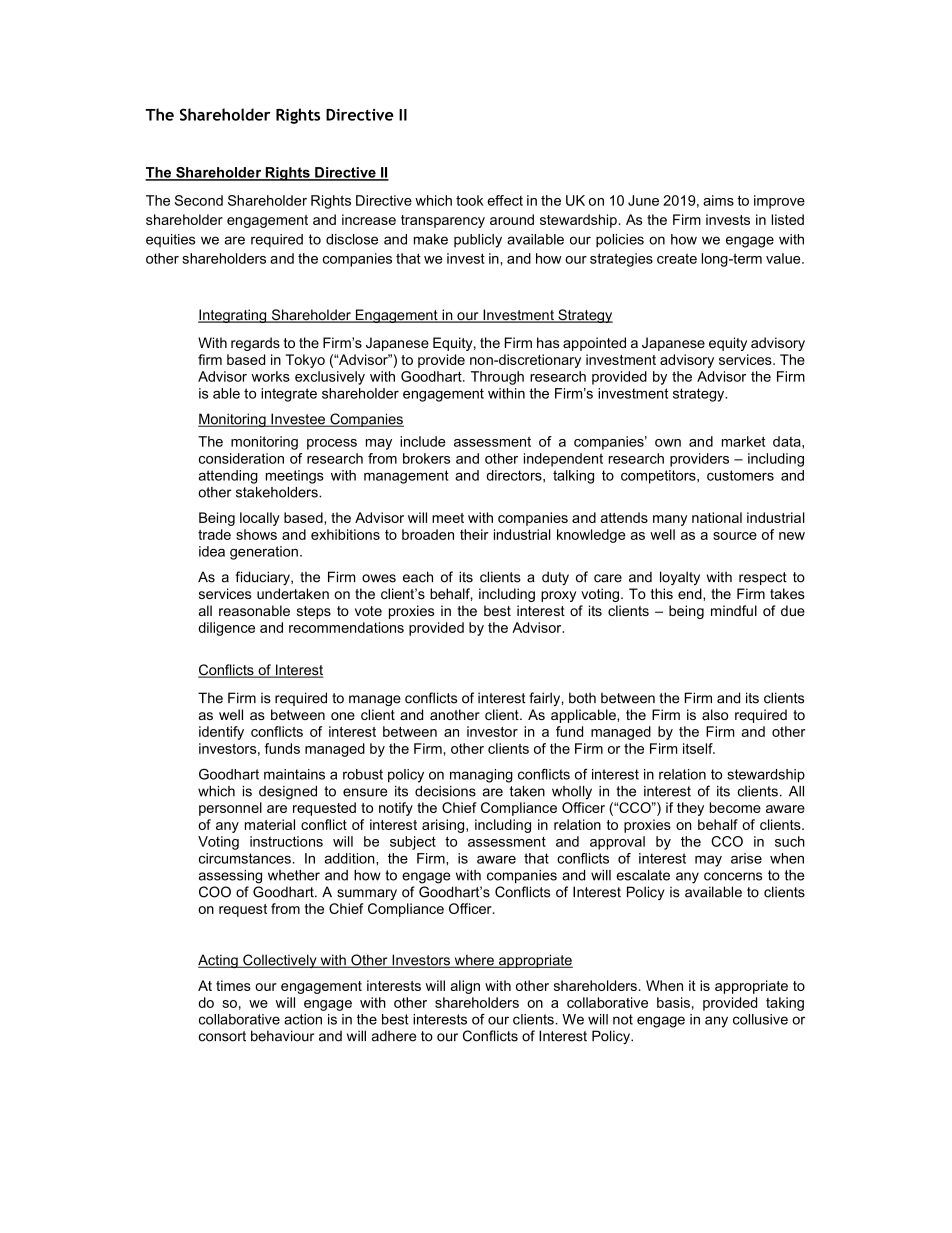 The width and height of the screenshot is (952, 1233). I want to click on consideration, so click(241, 458).
